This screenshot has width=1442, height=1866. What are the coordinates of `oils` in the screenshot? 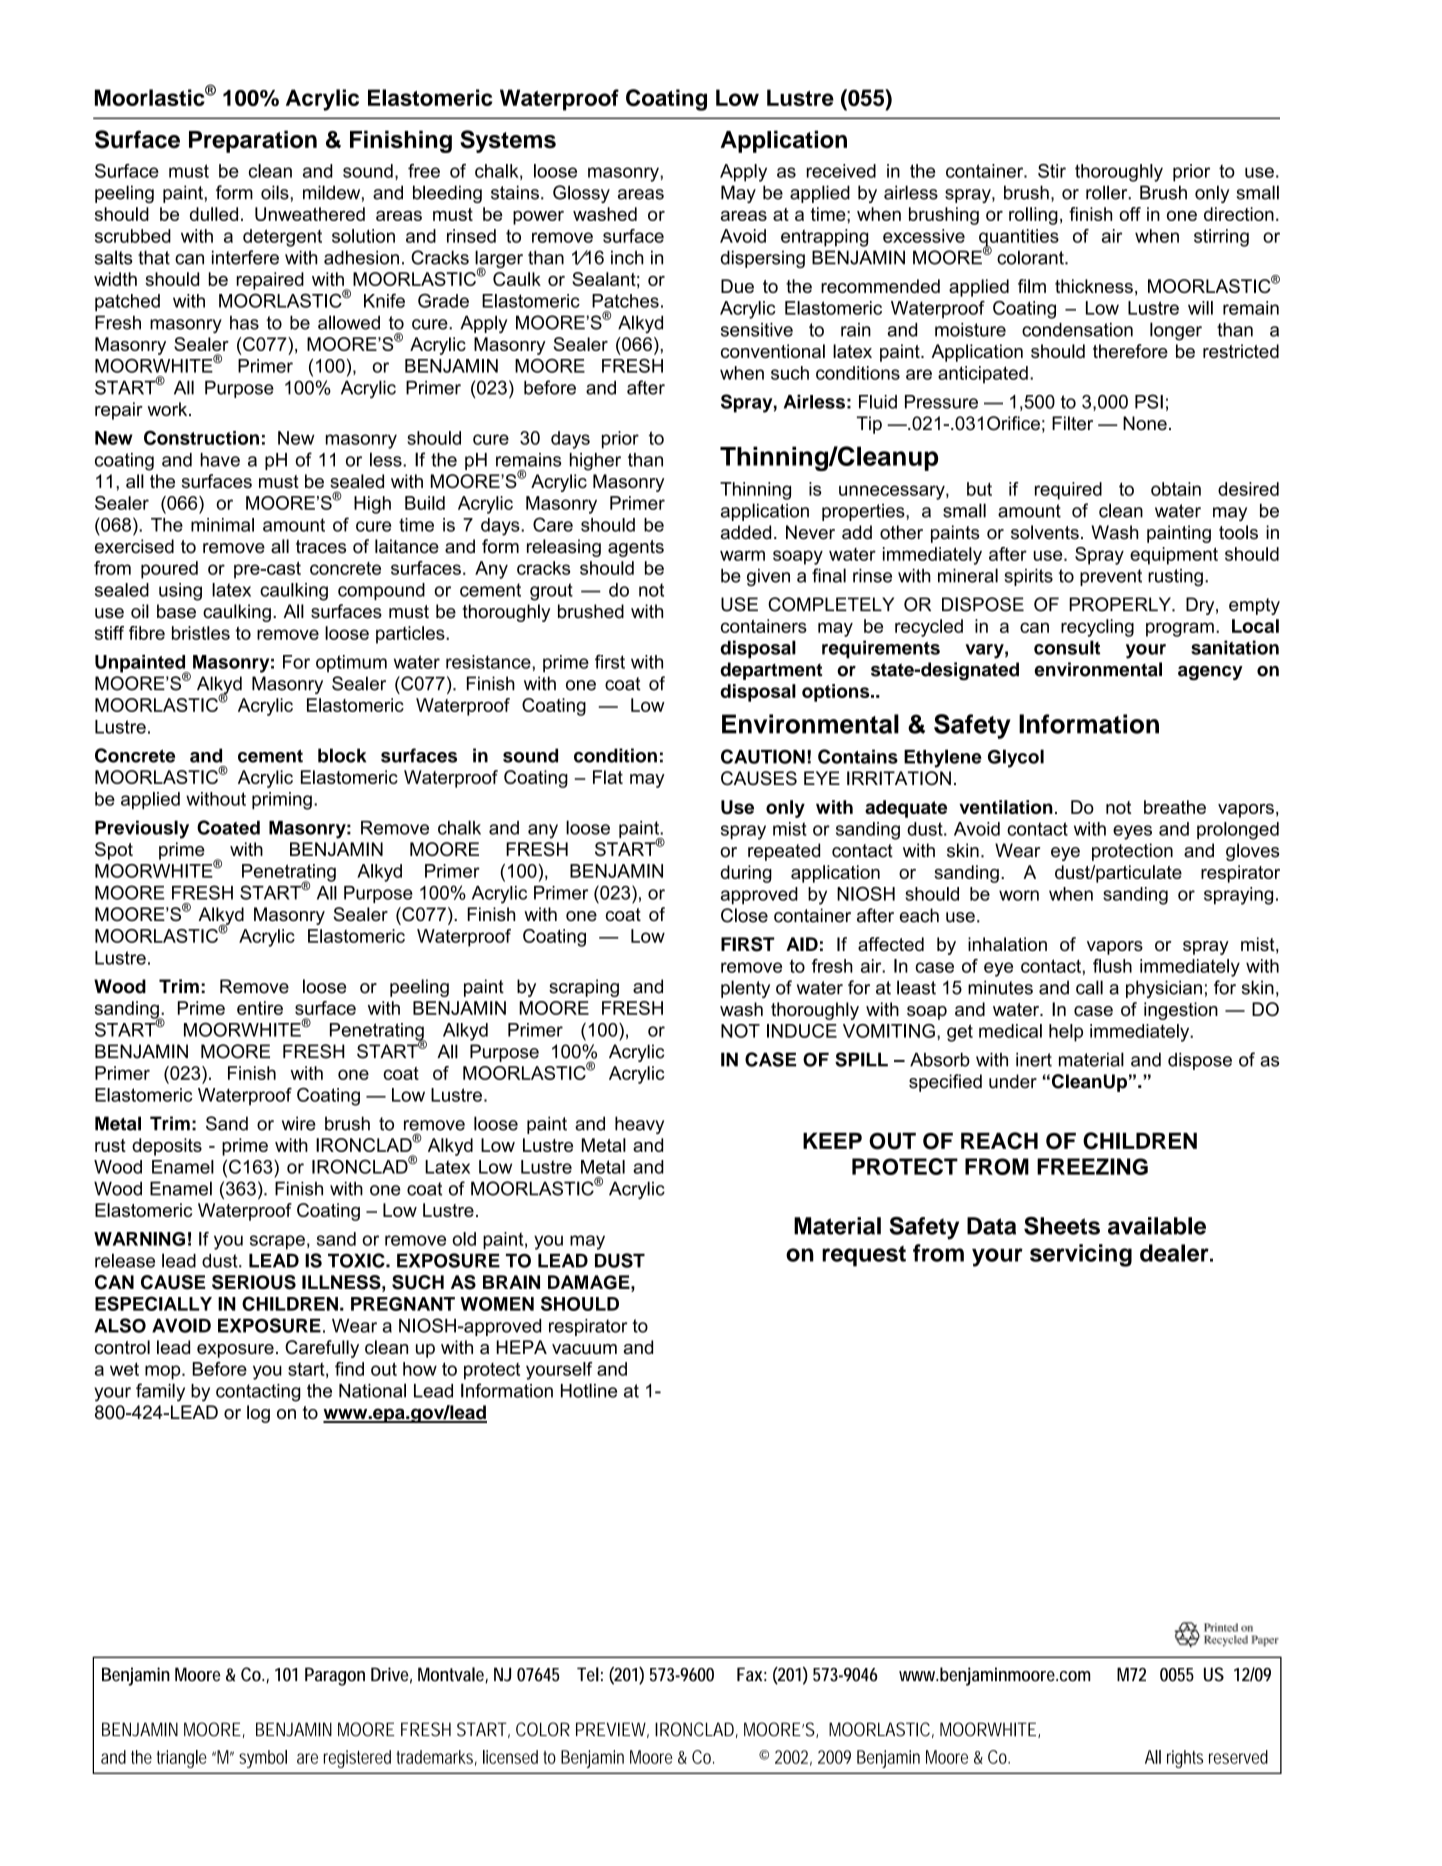 It's located at (275, 192).
